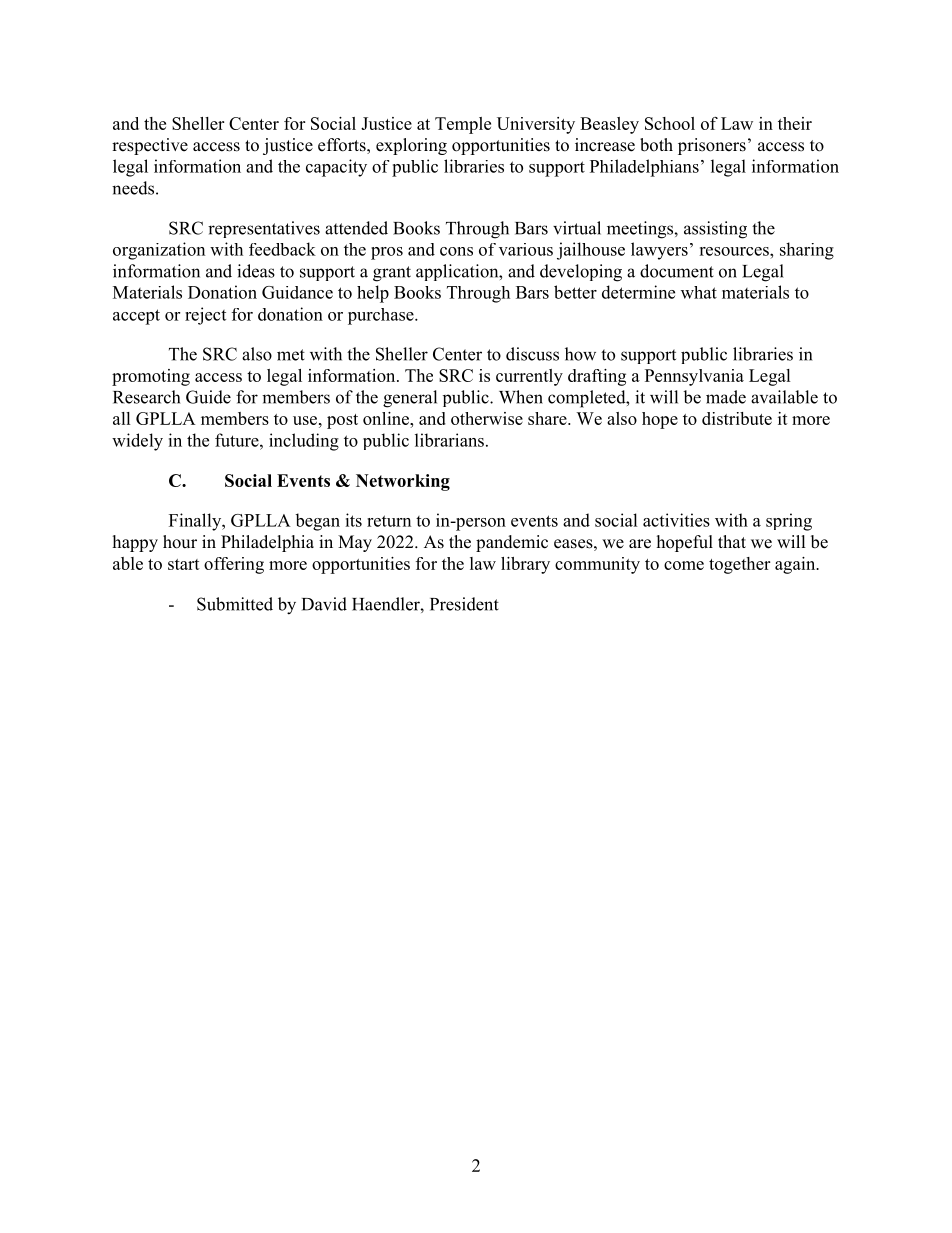 The width and height of the page is (952, 1233). What do you see at coordinates (463, 125) in the page?
I see `Temple` at bounding box center [463, 125].
